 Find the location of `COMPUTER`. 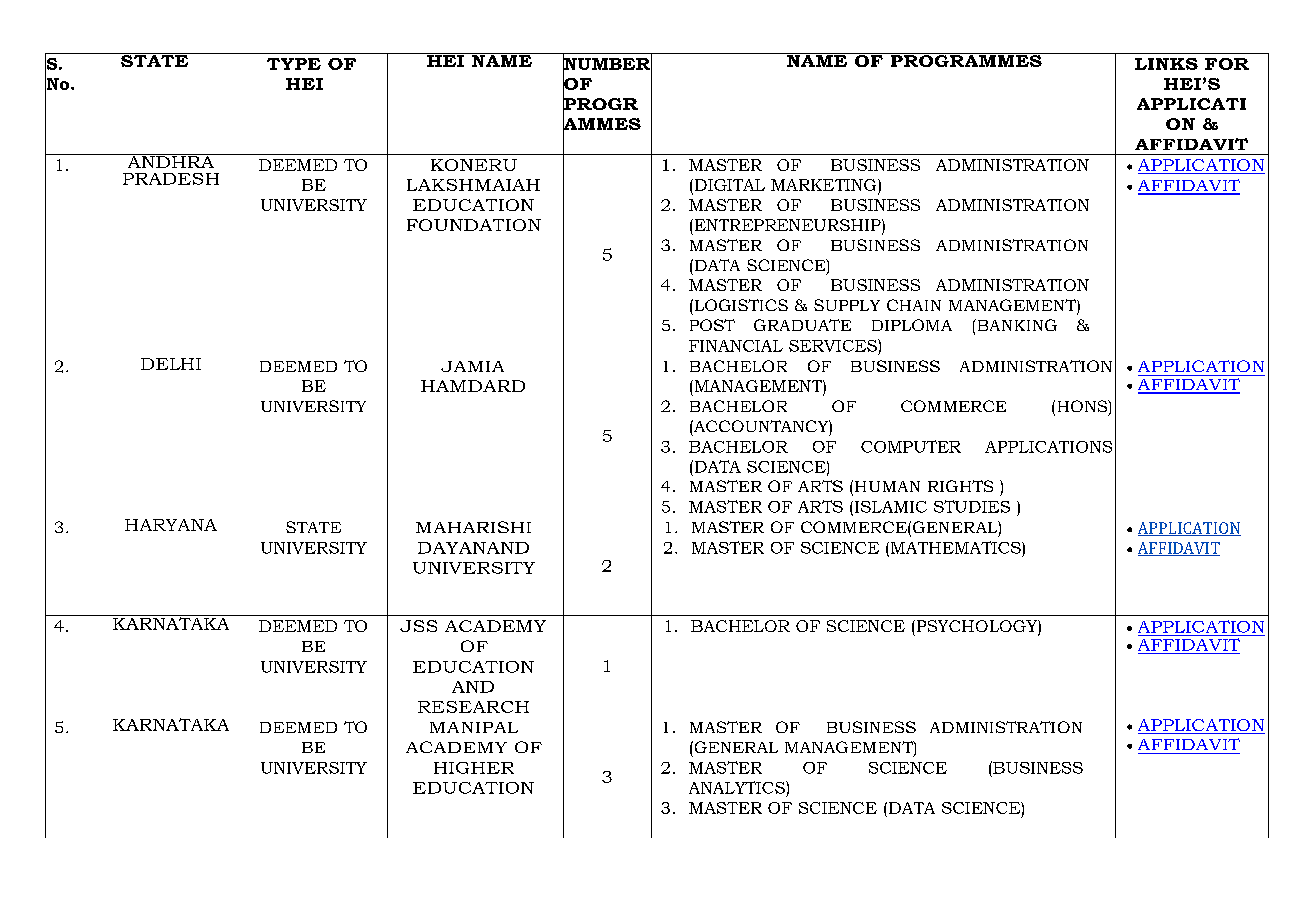

COMPUTER is located at coordinates (911, 446).
